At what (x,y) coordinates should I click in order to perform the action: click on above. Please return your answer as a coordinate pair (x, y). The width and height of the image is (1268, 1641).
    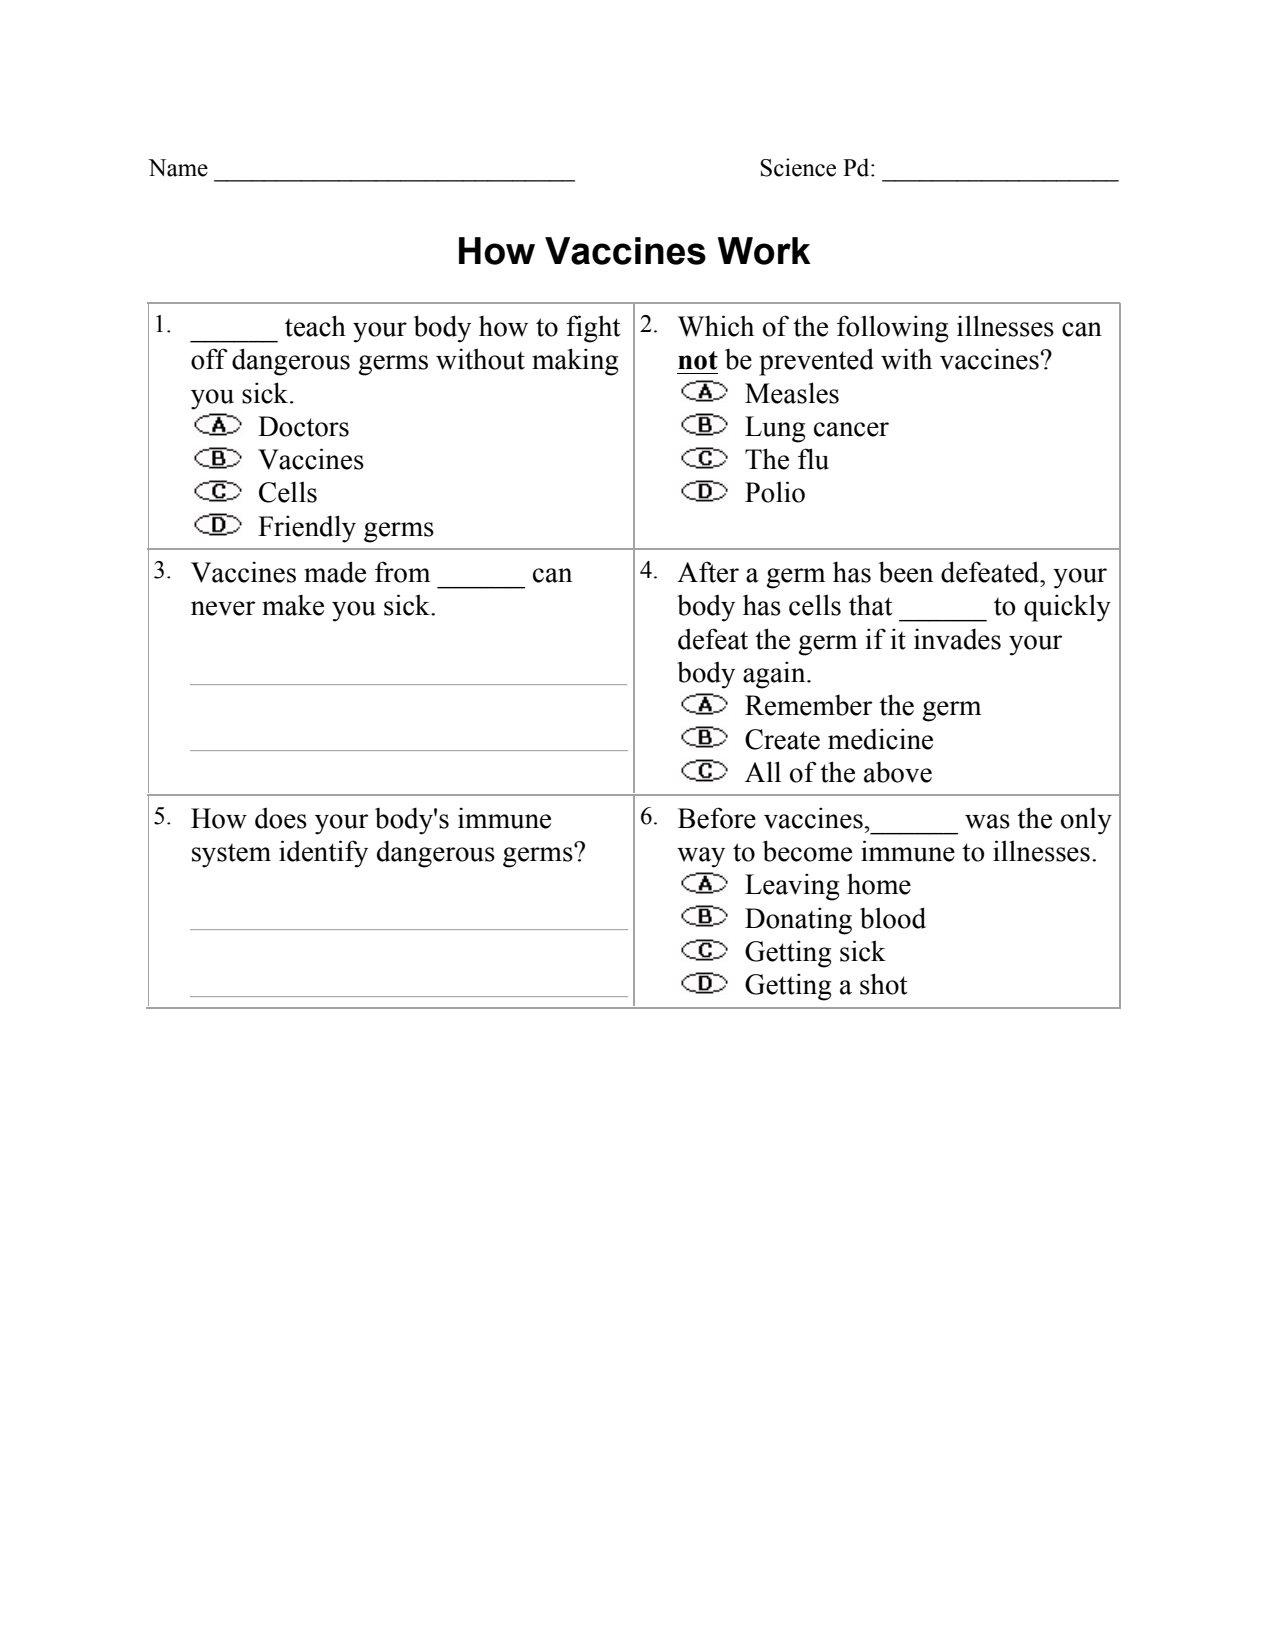
    Looking at the image, I should click on (898, 772).
